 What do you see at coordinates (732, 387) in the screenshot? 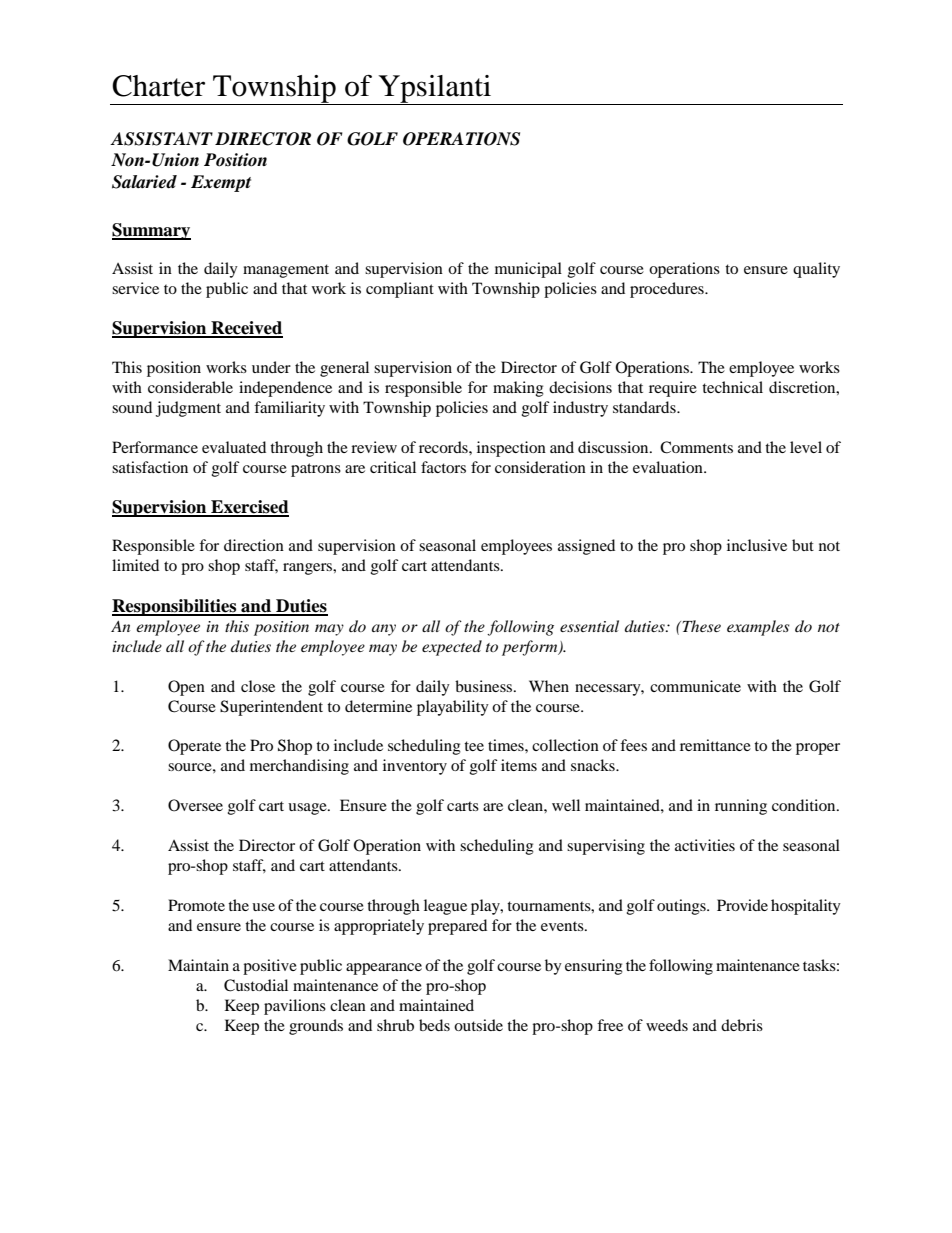
I see `technical` at bounding box center [732, 387].
